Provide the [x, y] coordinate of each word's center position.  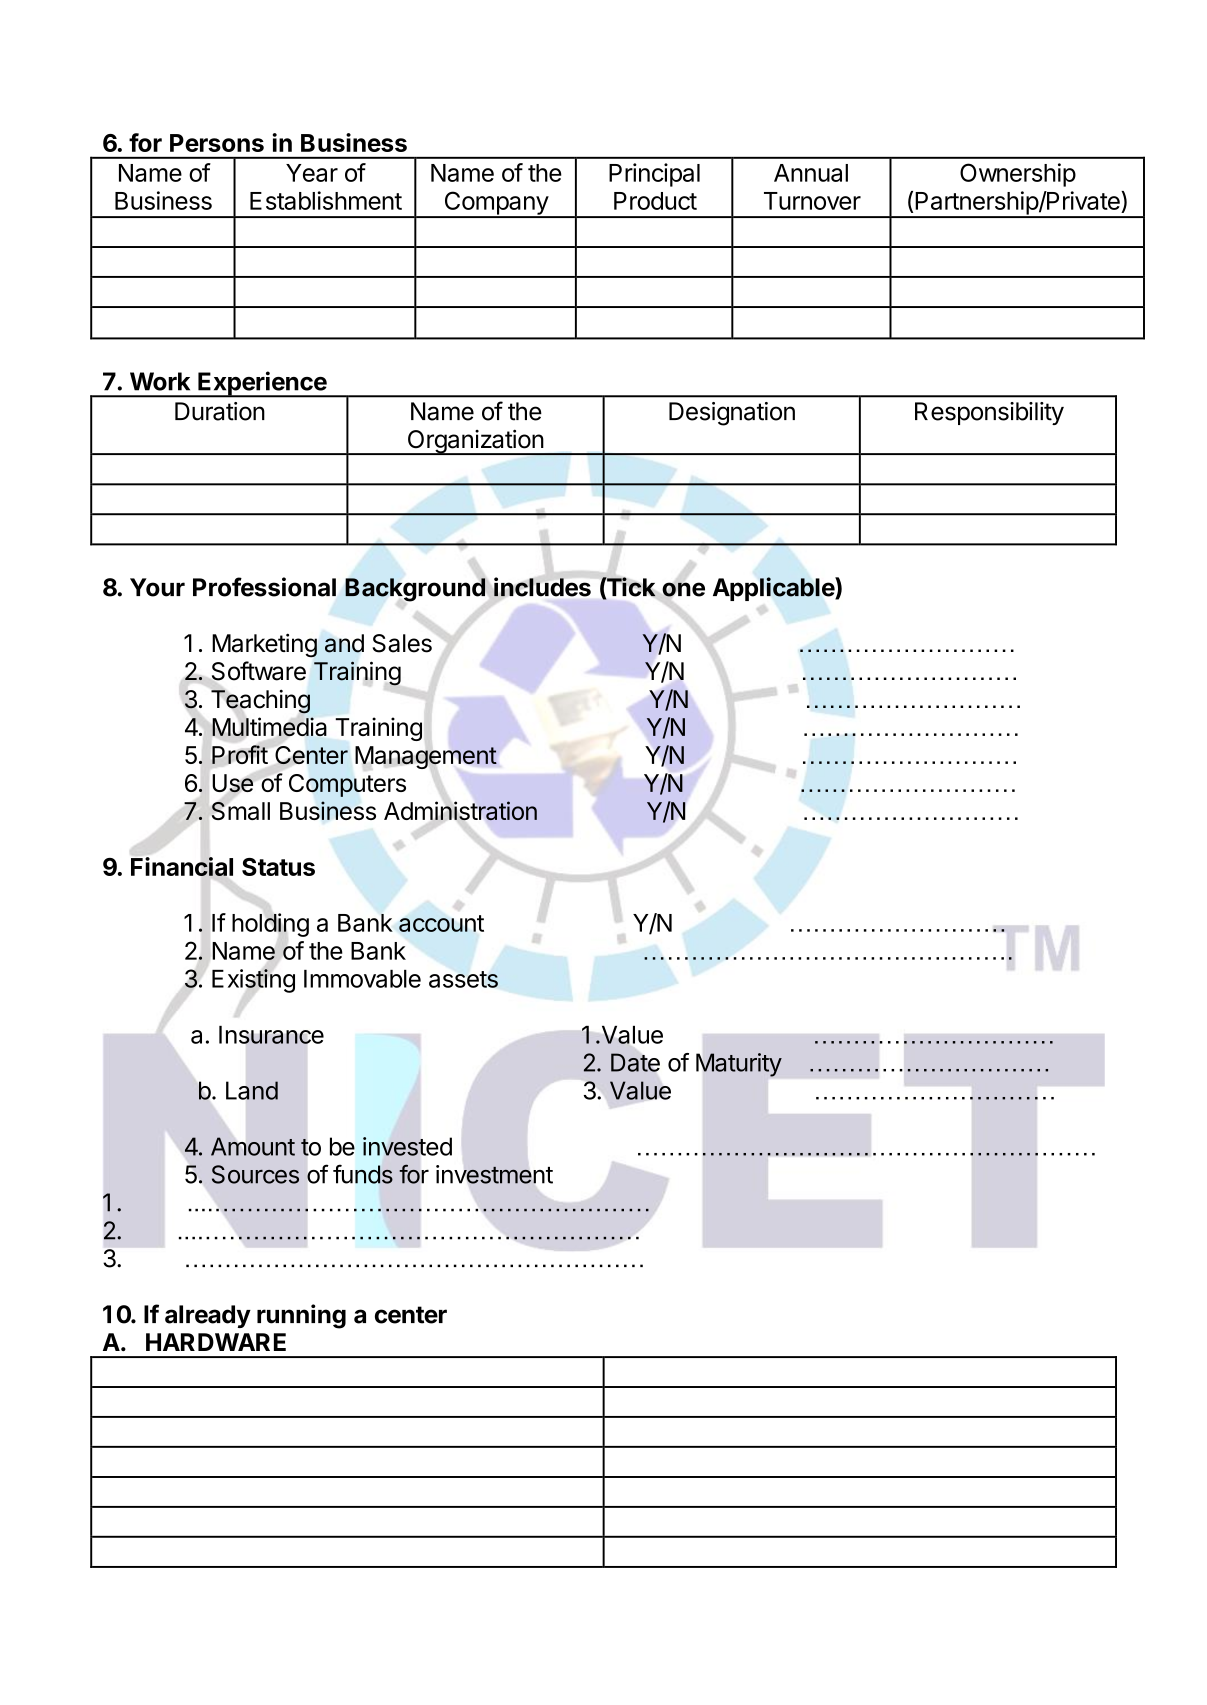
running [301, 1316]
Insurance [271, 1035]
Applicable [774, 589]
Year [312, 173]
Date [635, 1062]
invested [407, 1146]
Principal [654, 175]
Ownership [1018, 175]
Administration [460, 811]
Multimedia [269, 726]
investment [494, 1174]
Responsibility [989, 413]
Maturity [739, 1065]
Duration [220, 411]
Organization [475, 442]
